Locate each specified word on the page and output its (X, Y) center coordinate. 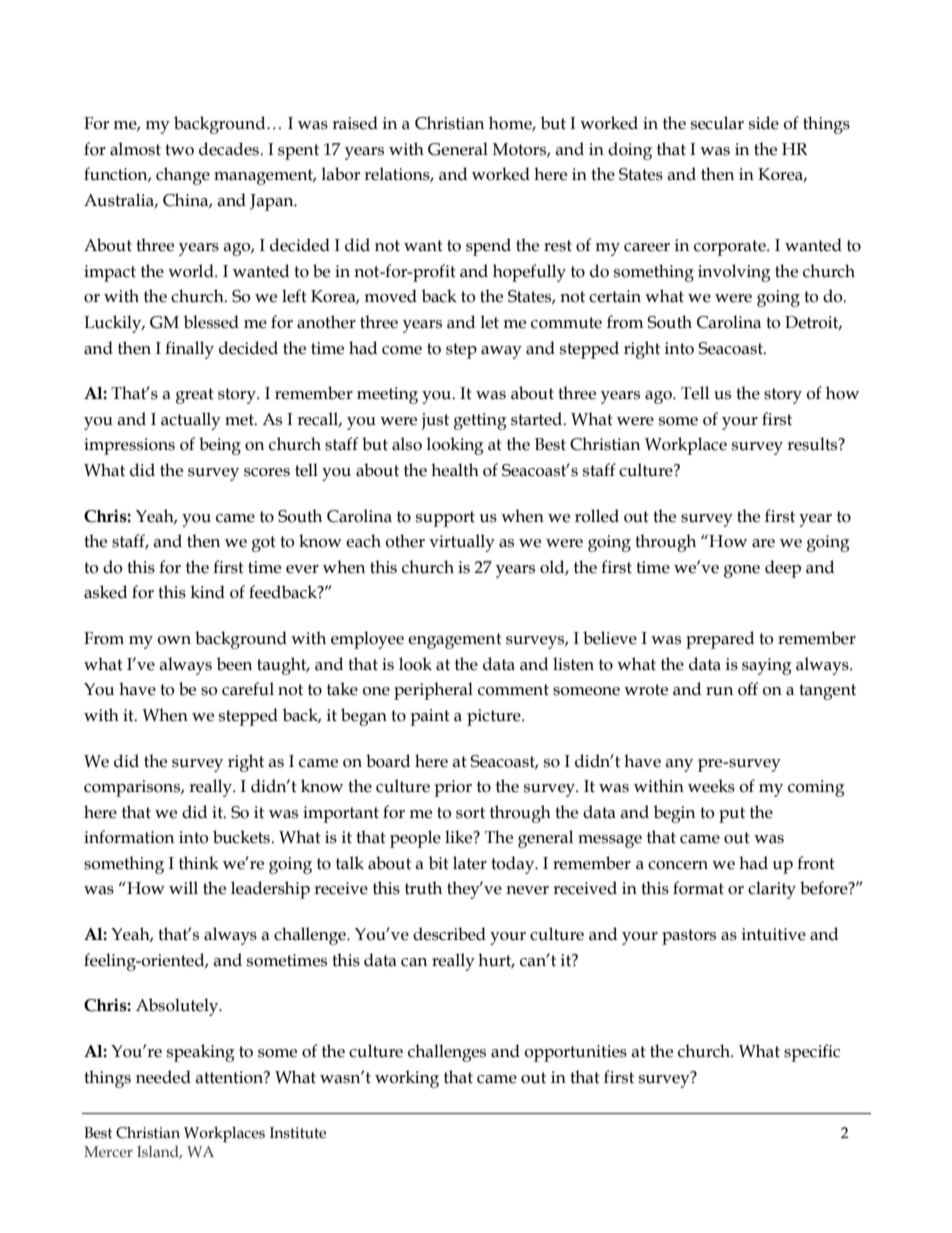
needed (163, 1077)
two (179, 150)
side (764, 123)
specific (812, 1053)
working (407, 1079)
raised (355, 123)
